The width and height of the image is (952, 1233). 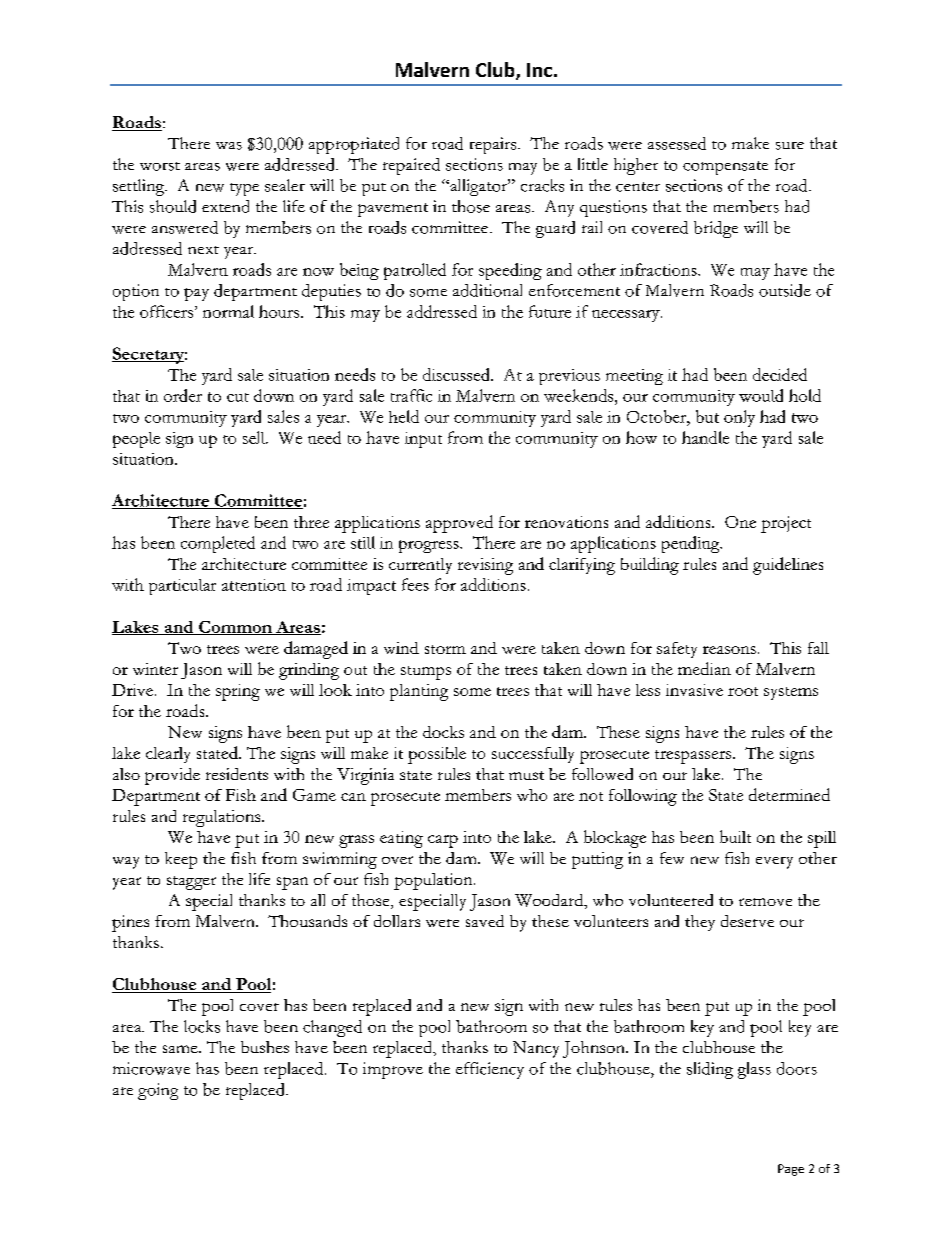 I want to click on reasons, so click(x=729, y=650).
